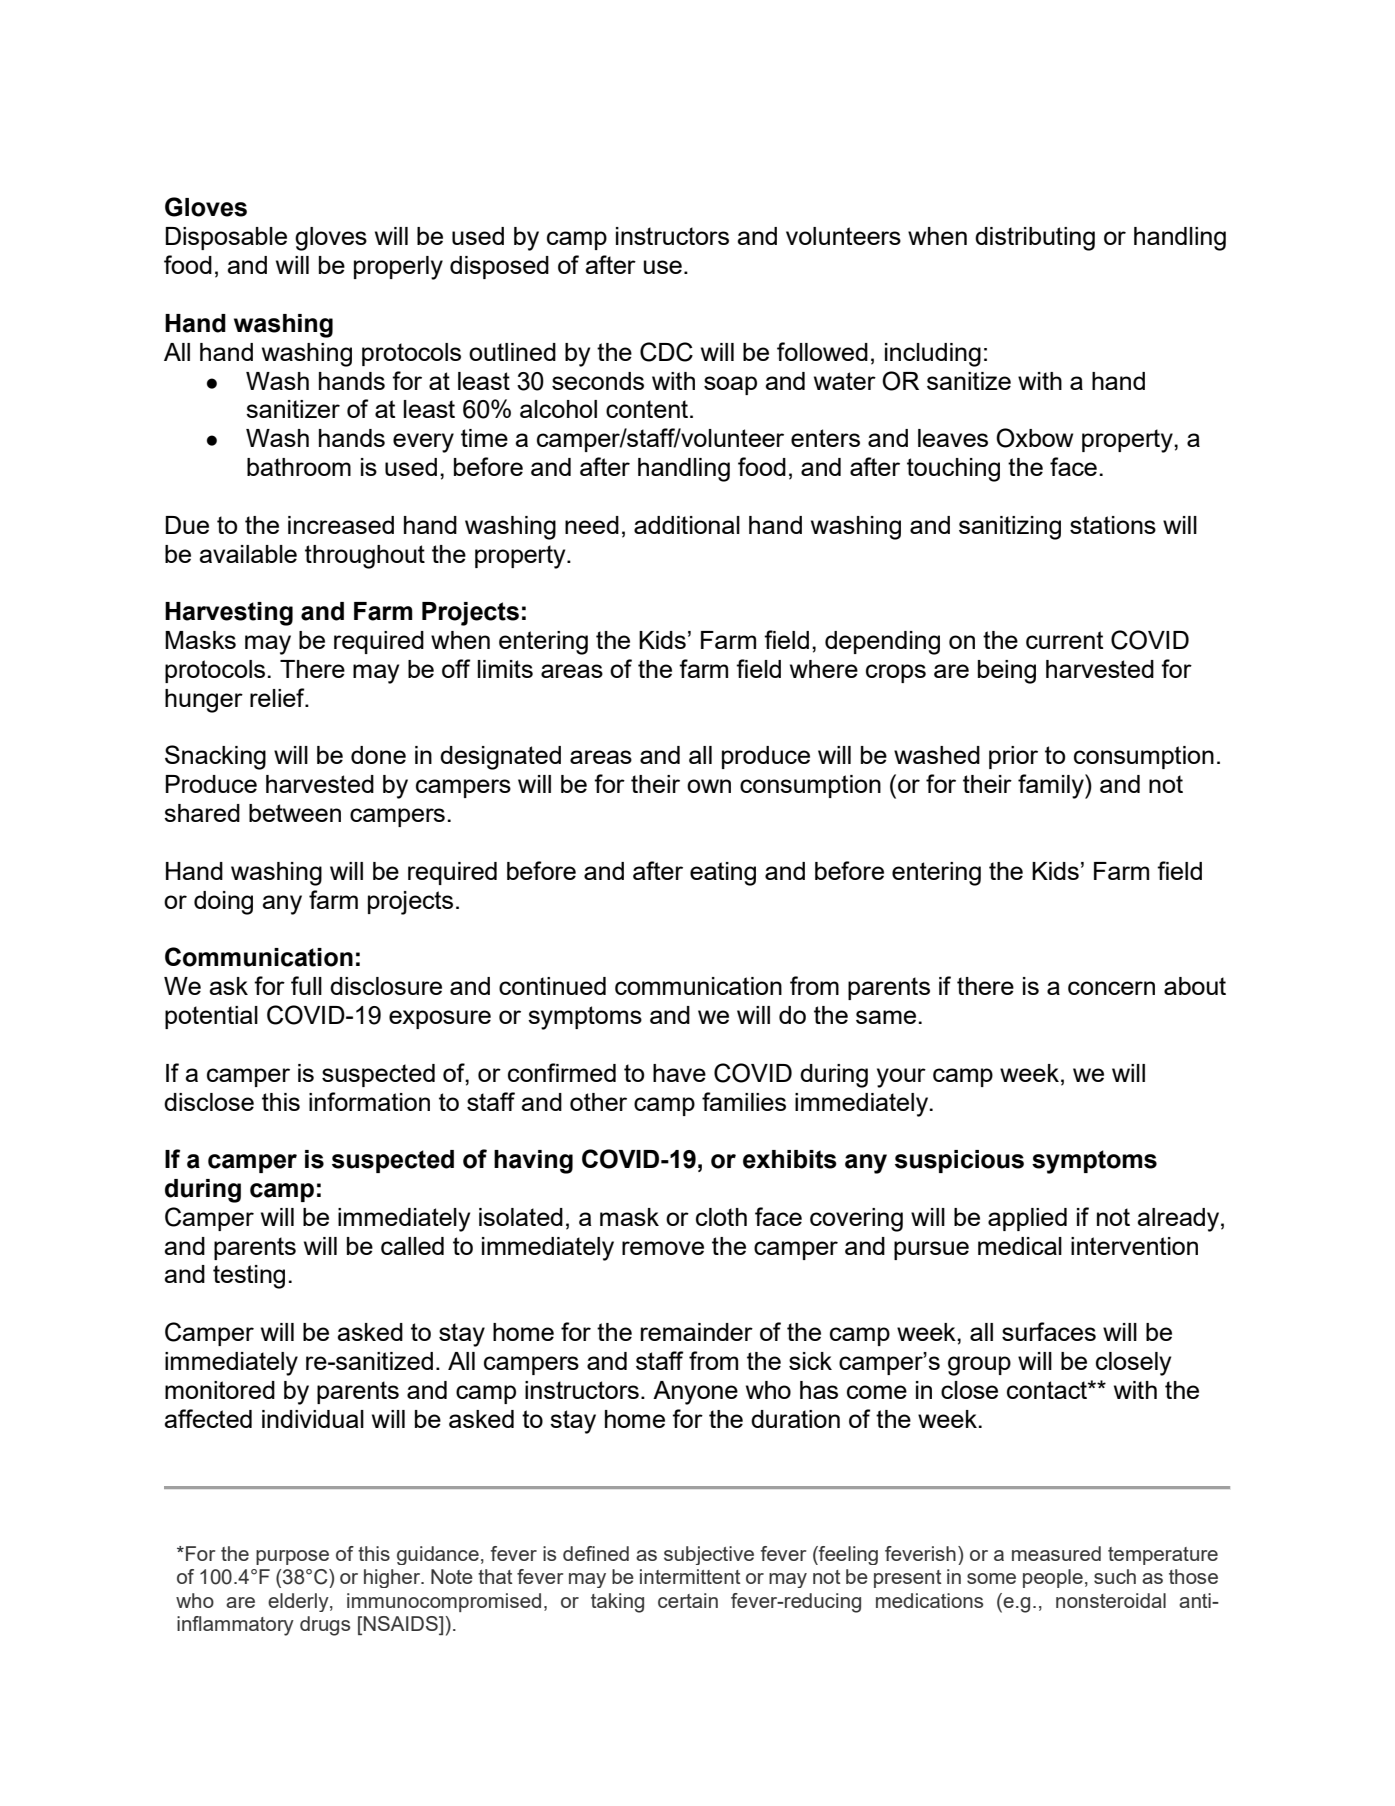 The width and height of the screenshot is (1395, 1806). Describe the element at coordinates (1111, 988) in the screenshot. I see `concern` at that location.
